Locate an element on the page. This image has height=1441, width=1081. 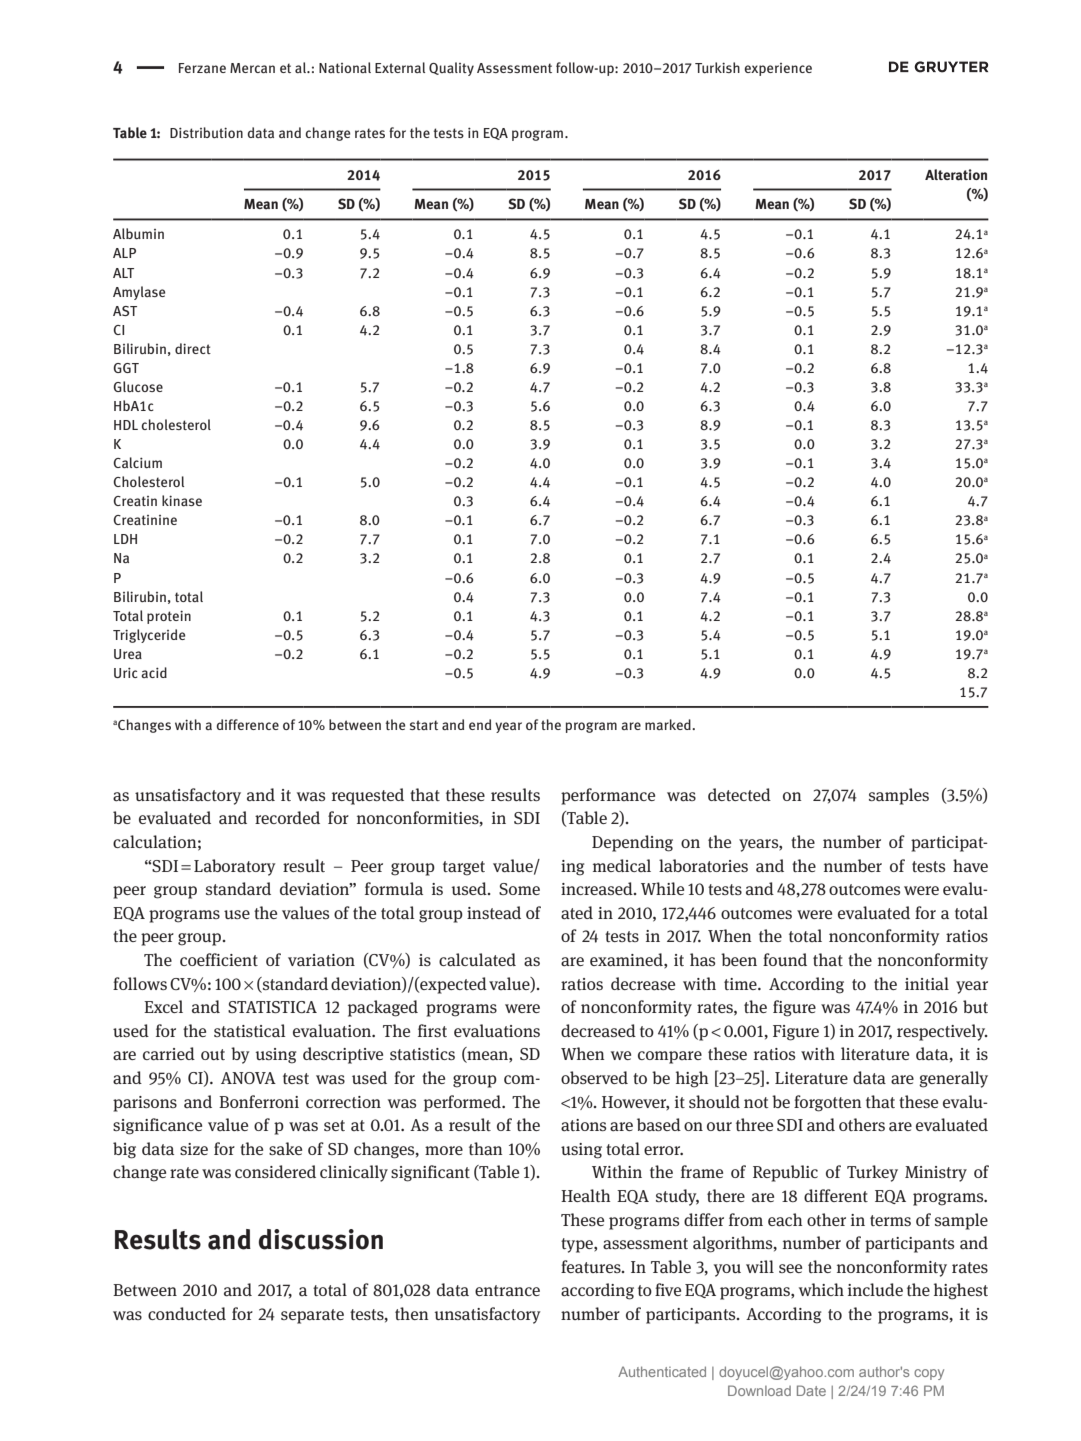
experience is located at coordinates (778, 69).
